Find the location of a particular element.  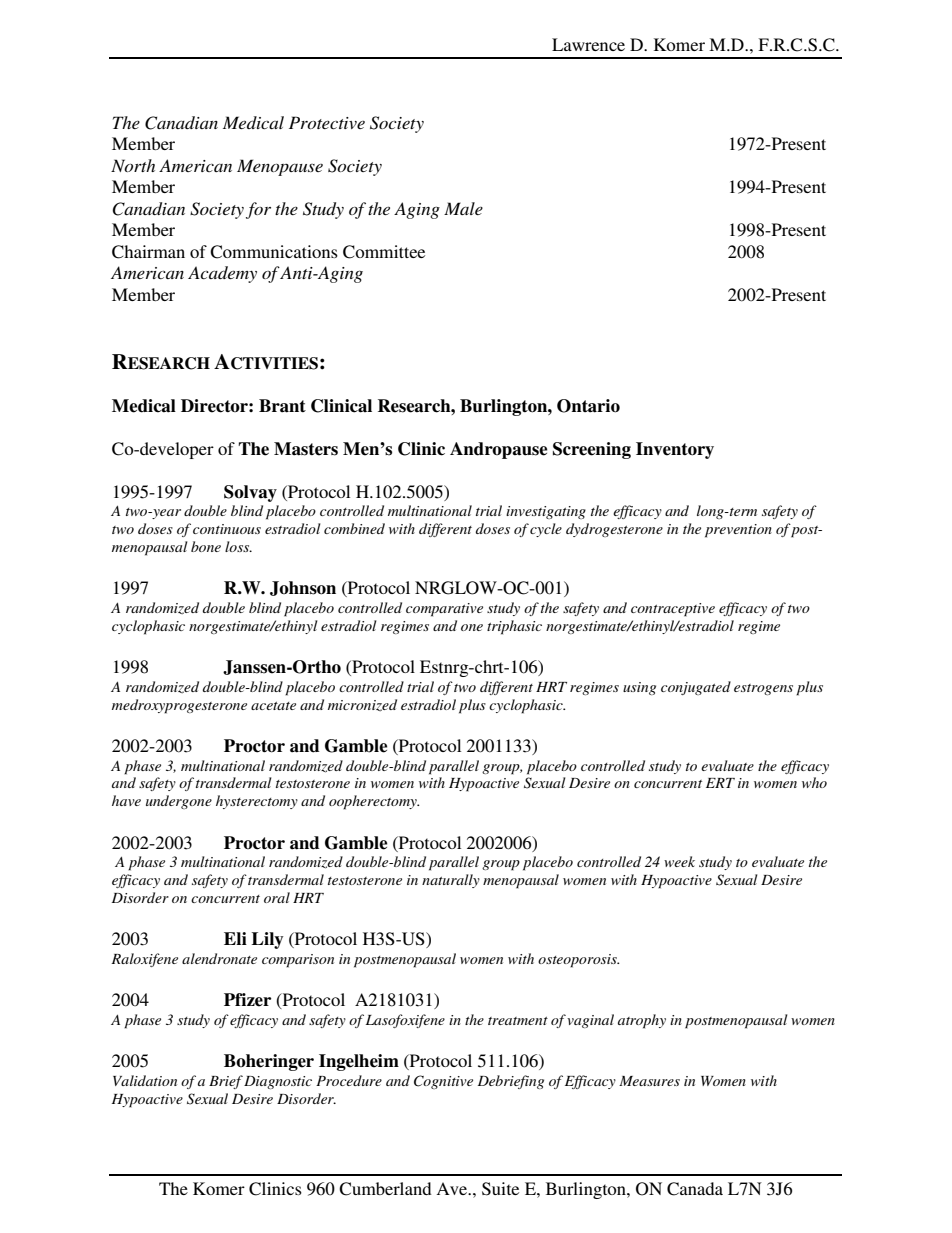

Solvay is located at coordinates (250, 493).
